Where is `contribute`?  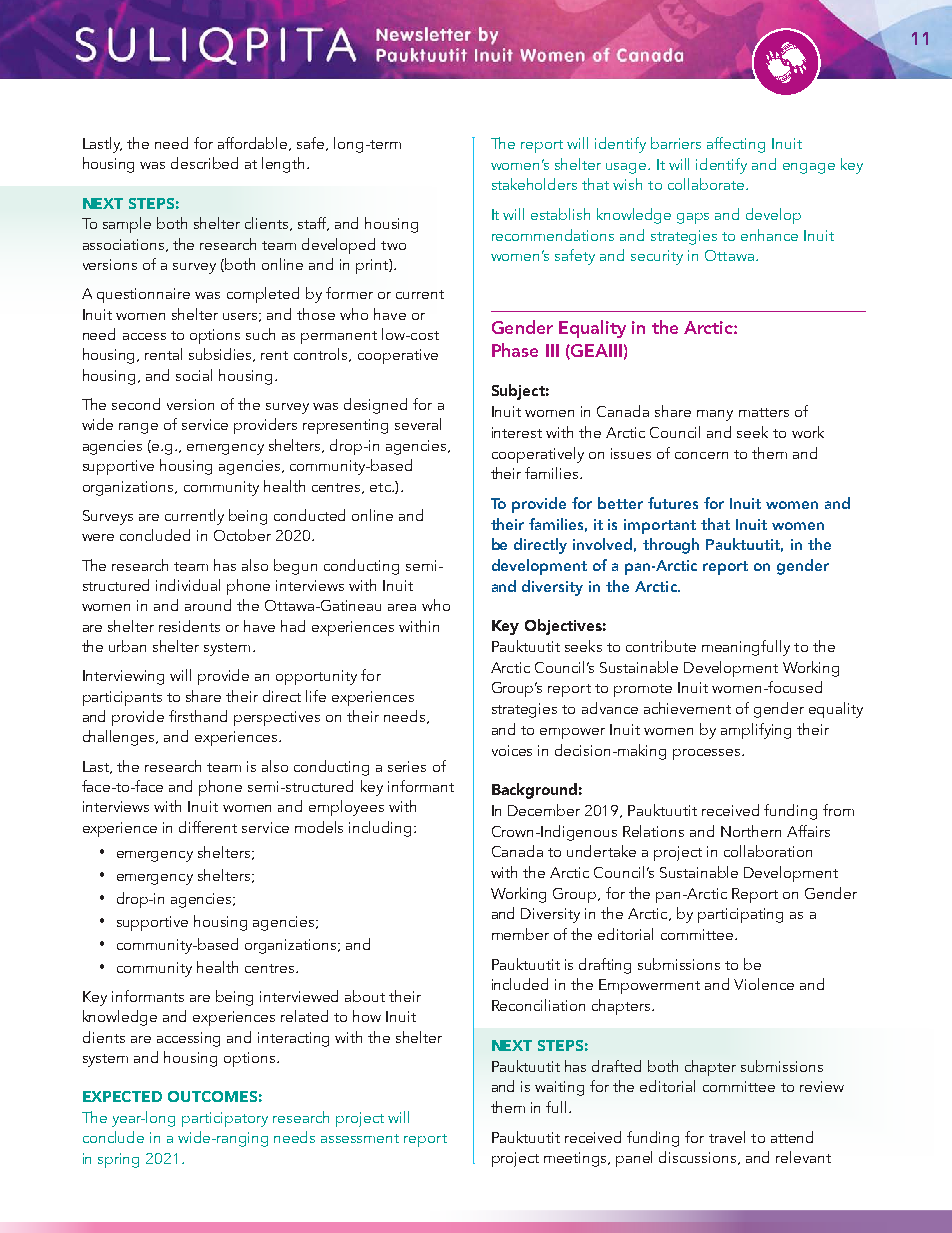 contribute is located at coordinates (661, 646).
